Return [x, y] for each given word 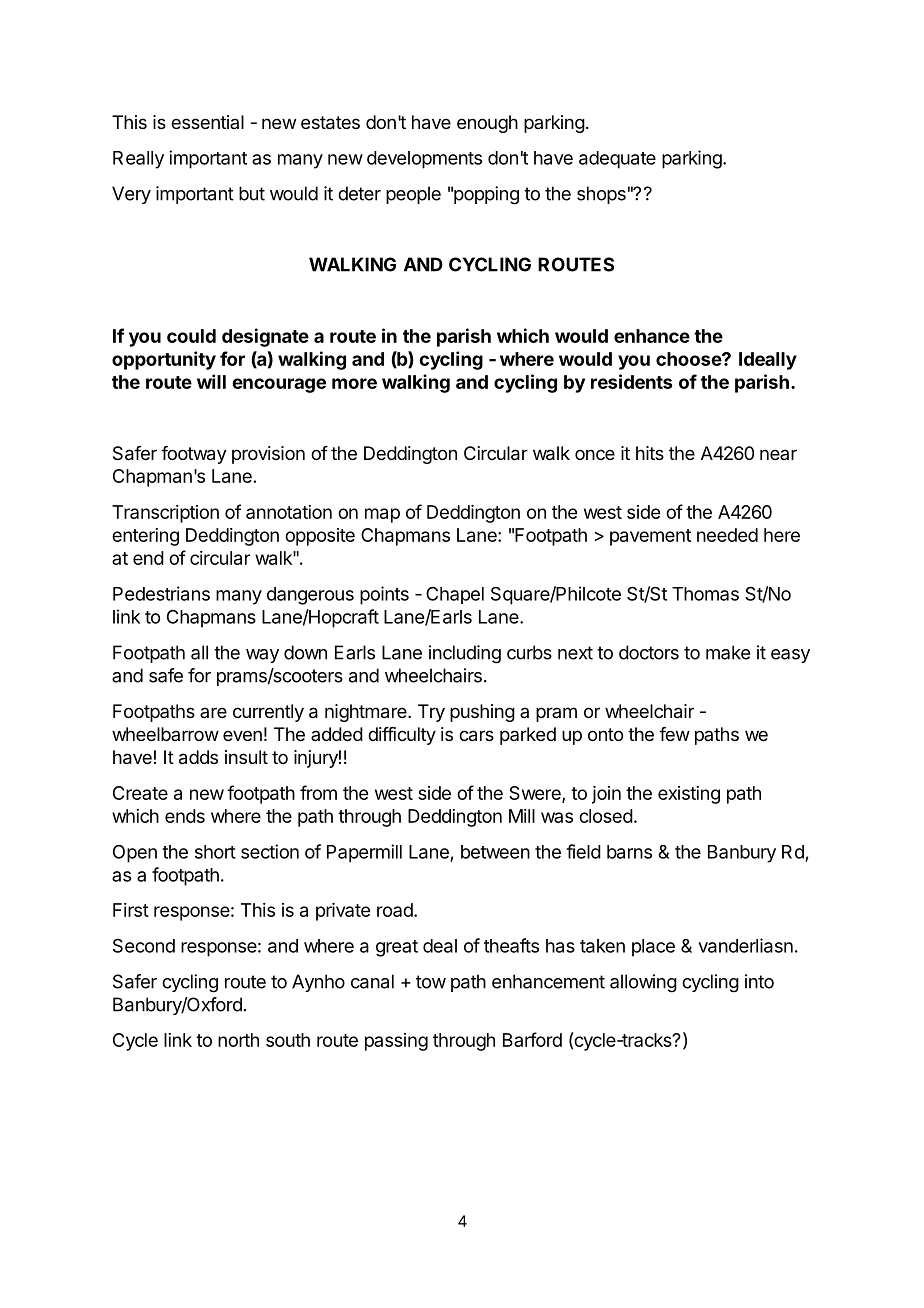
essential [207, 122]
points [384, 595]
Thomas [705, 594]
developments [424, 160]
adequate [617, 160]
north [238, 1040]
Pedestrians [161, 593]
